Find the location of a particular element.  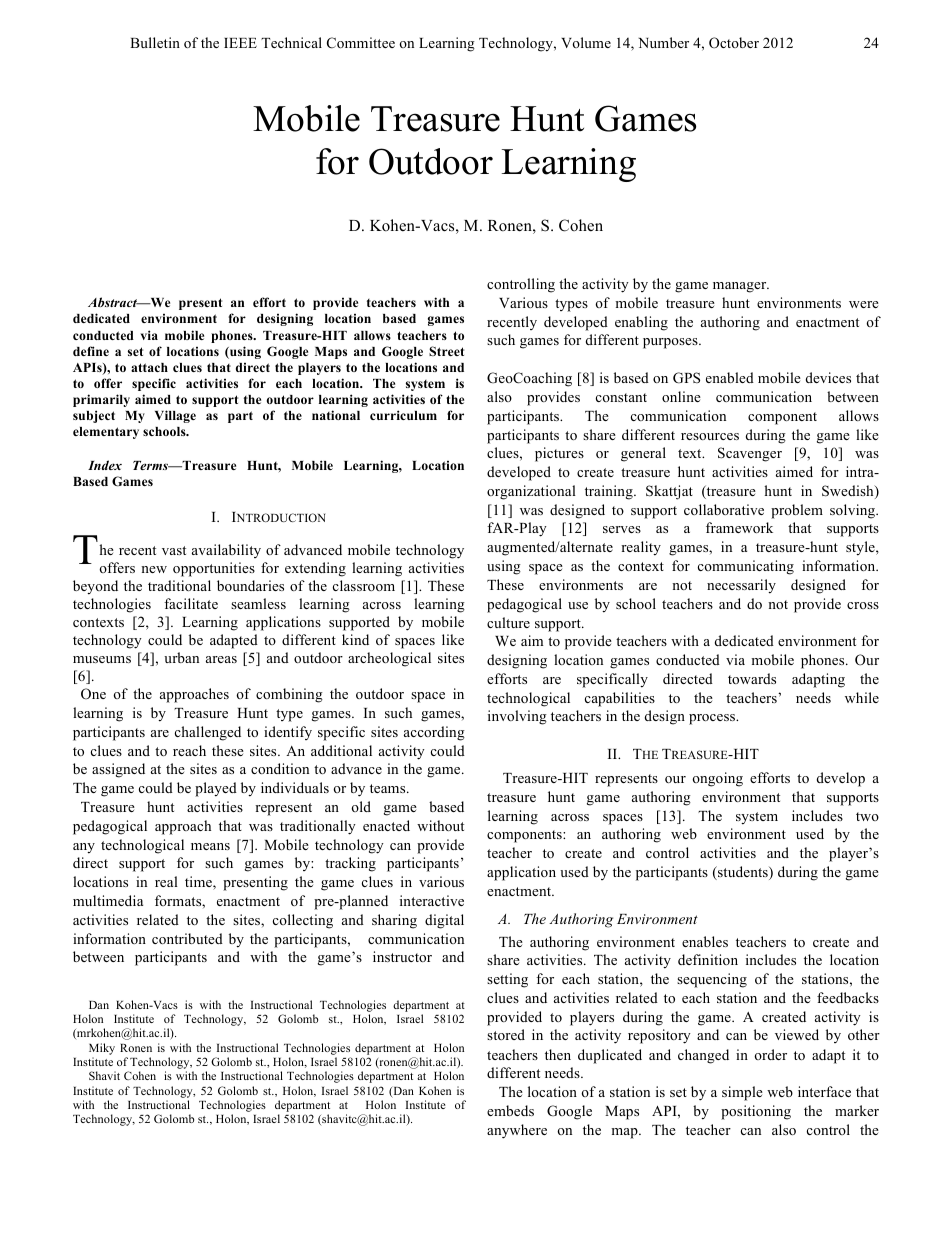

Street is located at coordinates (446, 351).
